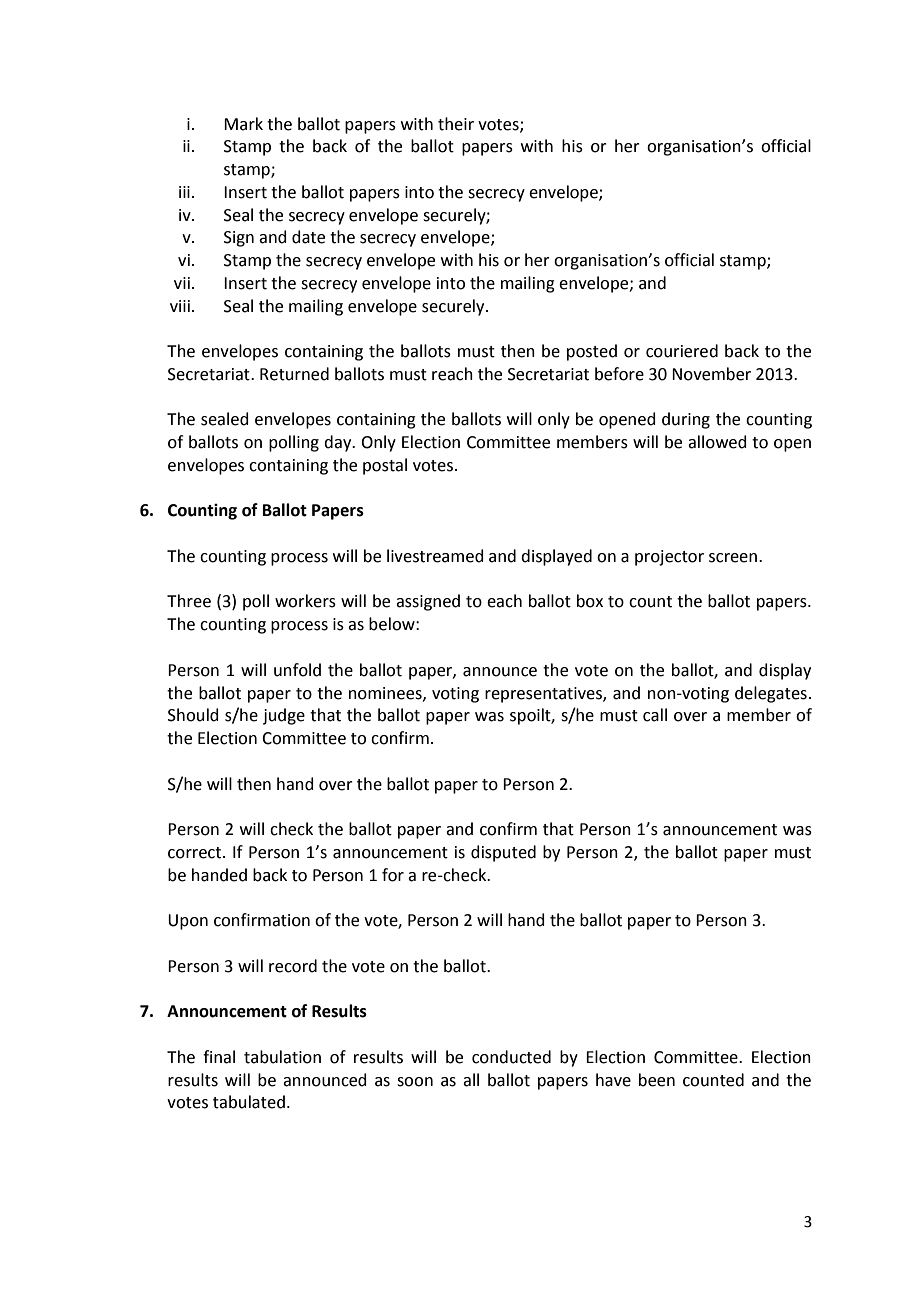 This document has width=924, height=1308. I want to click on screen, so click(734, 558).
